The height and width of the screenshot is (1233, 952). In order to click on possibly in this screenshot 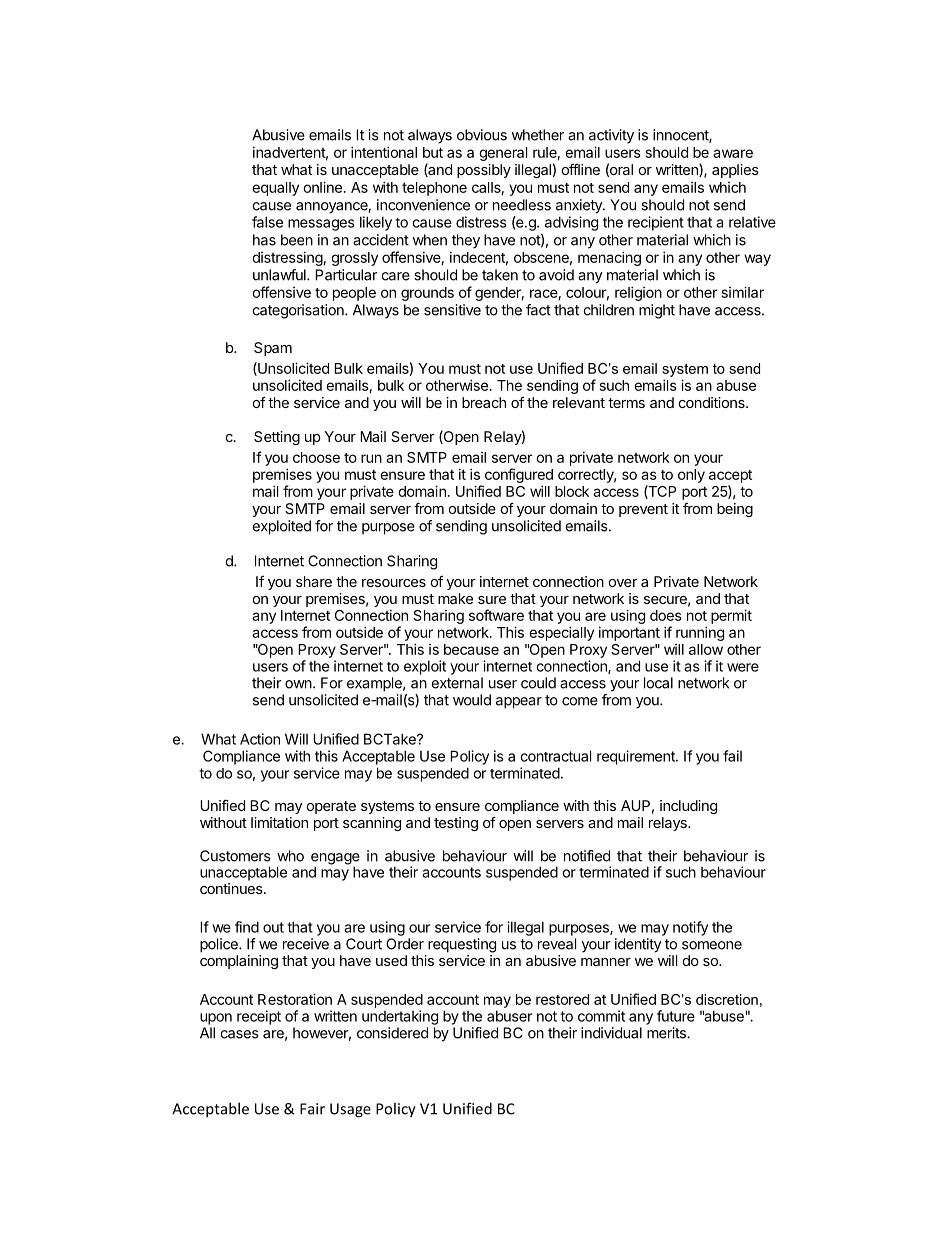, I will do `click(484, 171)`.
